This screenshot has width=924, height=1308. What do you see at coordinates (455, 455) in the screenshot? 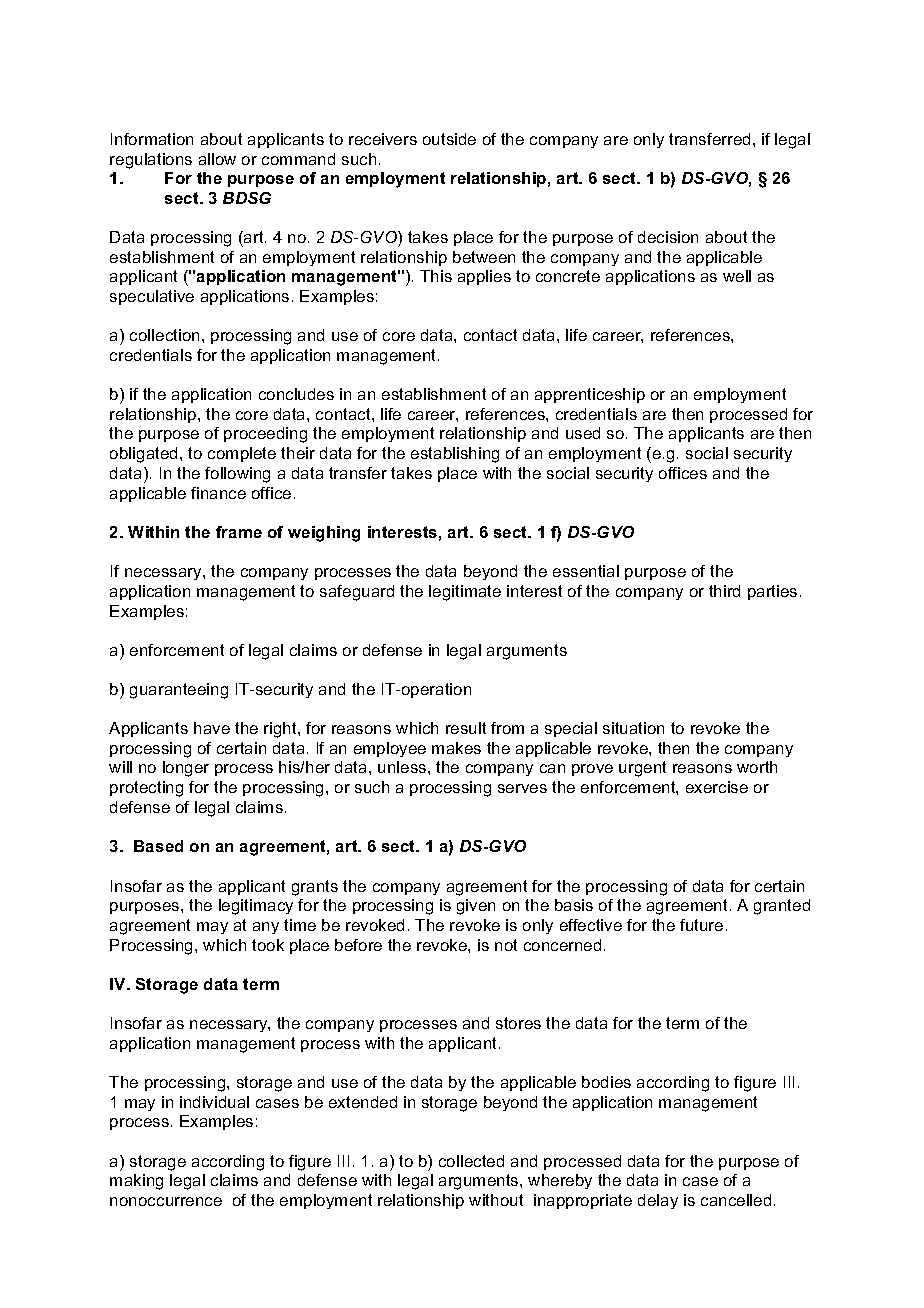
I see `establishing` at bounding box center [455, 455].
